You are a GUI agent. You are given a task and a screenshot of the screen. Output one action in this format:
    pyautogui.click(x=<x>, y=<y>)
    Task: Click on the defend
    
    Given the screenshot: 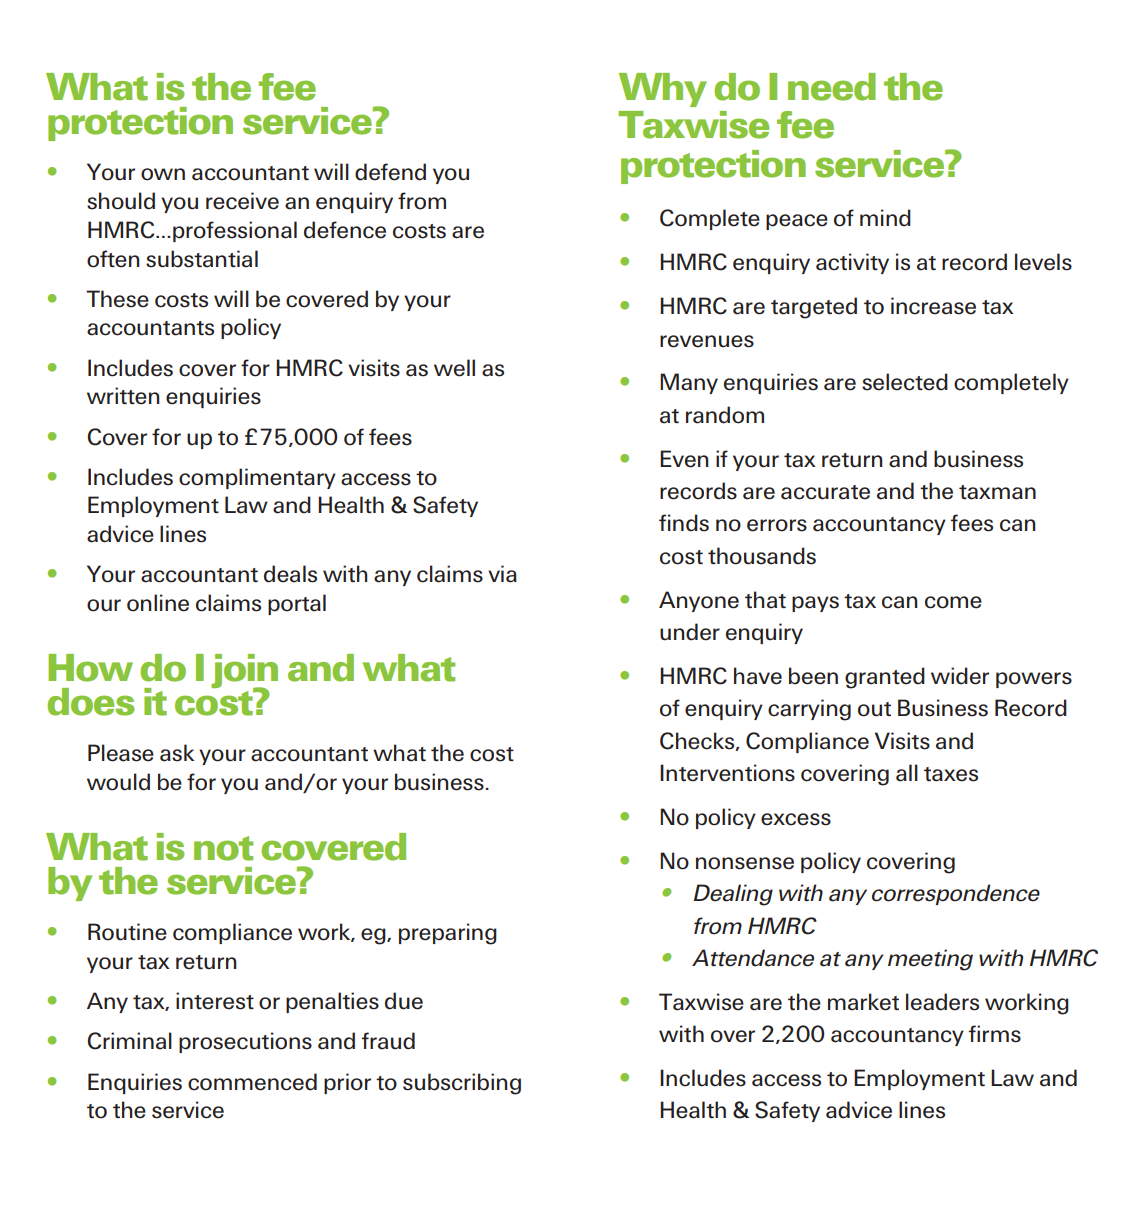 What is the action you would take?
    pyautogui.click(x=390, y=172)
